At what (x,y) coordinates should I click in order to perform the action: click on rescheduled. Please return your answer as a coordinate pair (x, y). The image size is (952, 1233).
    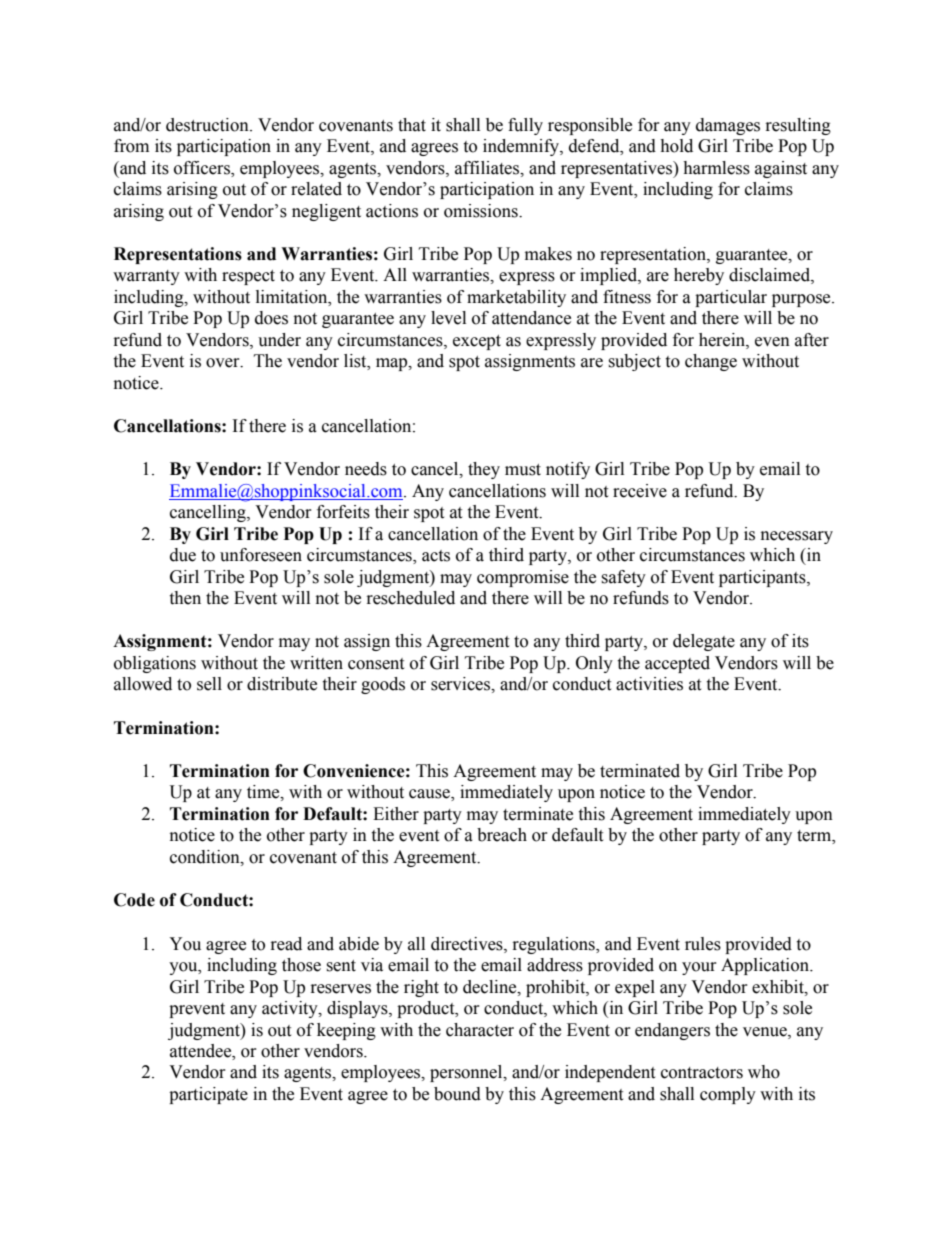
    Looking at the image, I should click on (411, 598).
